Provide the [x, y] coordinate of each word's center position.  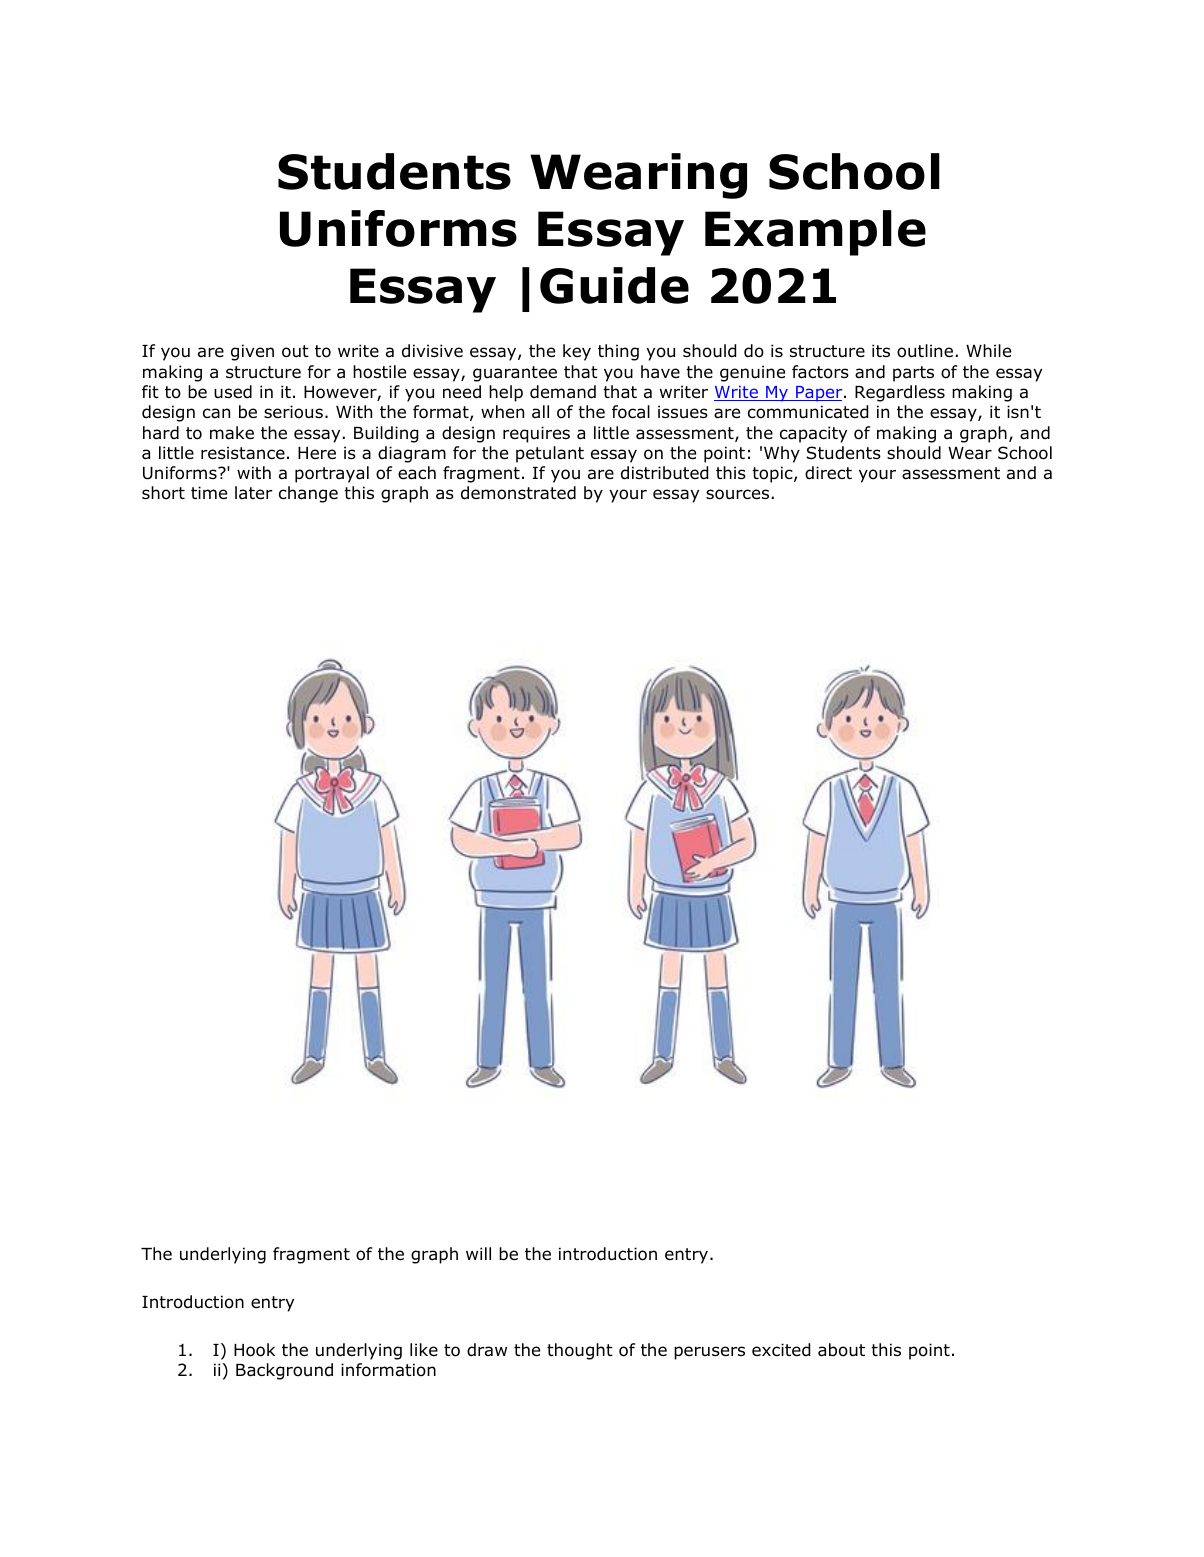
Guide [614, 285]
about [841, 1350]
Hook [254, 1350]
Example [815, 233]
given [252, 352]
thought [580, 1351]
